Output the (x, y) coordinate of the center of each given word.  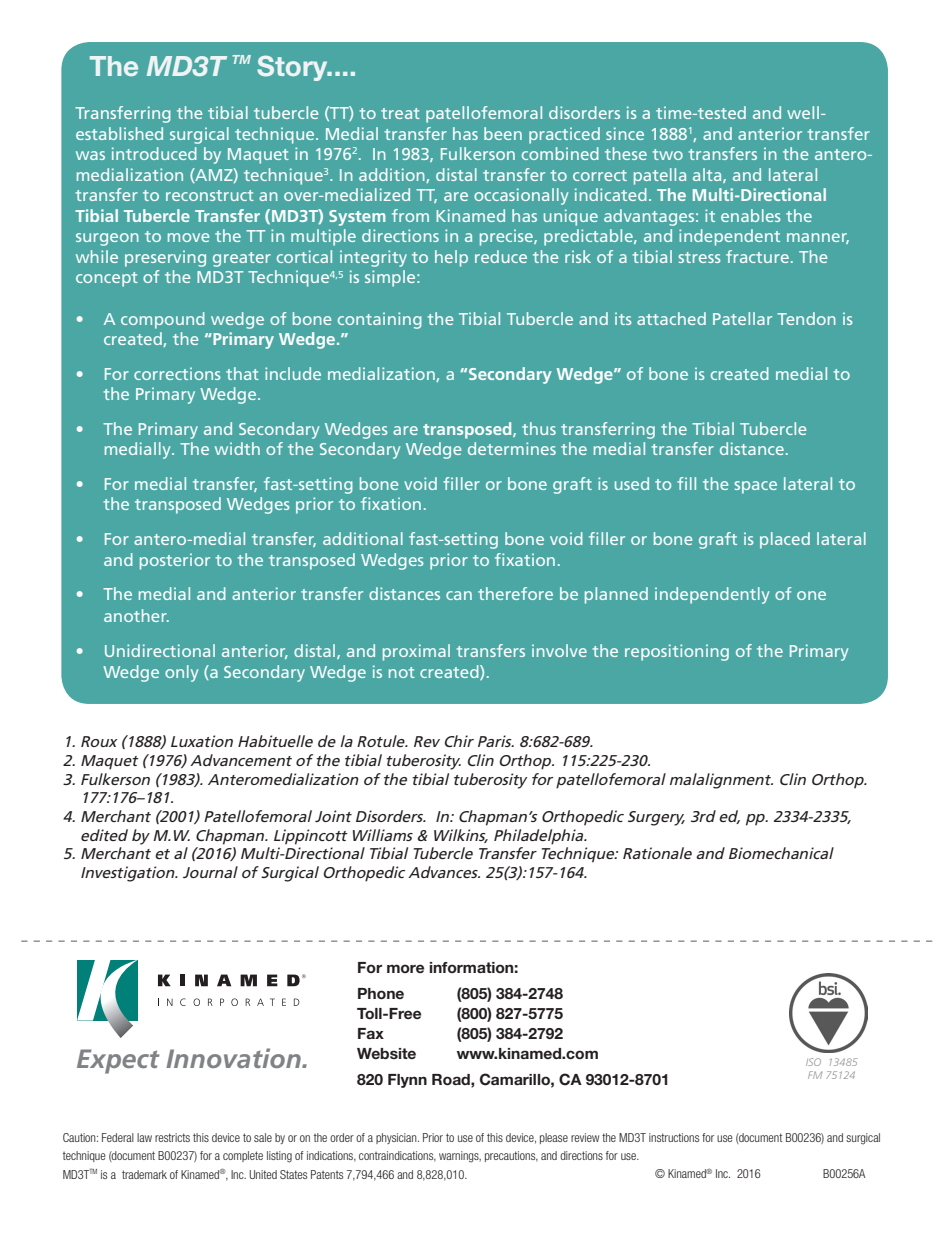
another (136, 615)
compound (163, 320)
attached (671, 318)
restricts (172, 1137)
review (585, 1137)
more (405, 968)
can (459, 595)
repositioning (677, 652)
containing (380, 320)
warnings (460, 1157)
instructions (674, 1137)
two (667, 154)
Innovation (234, 1058)
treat (400, 113)
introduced (154, 153)
